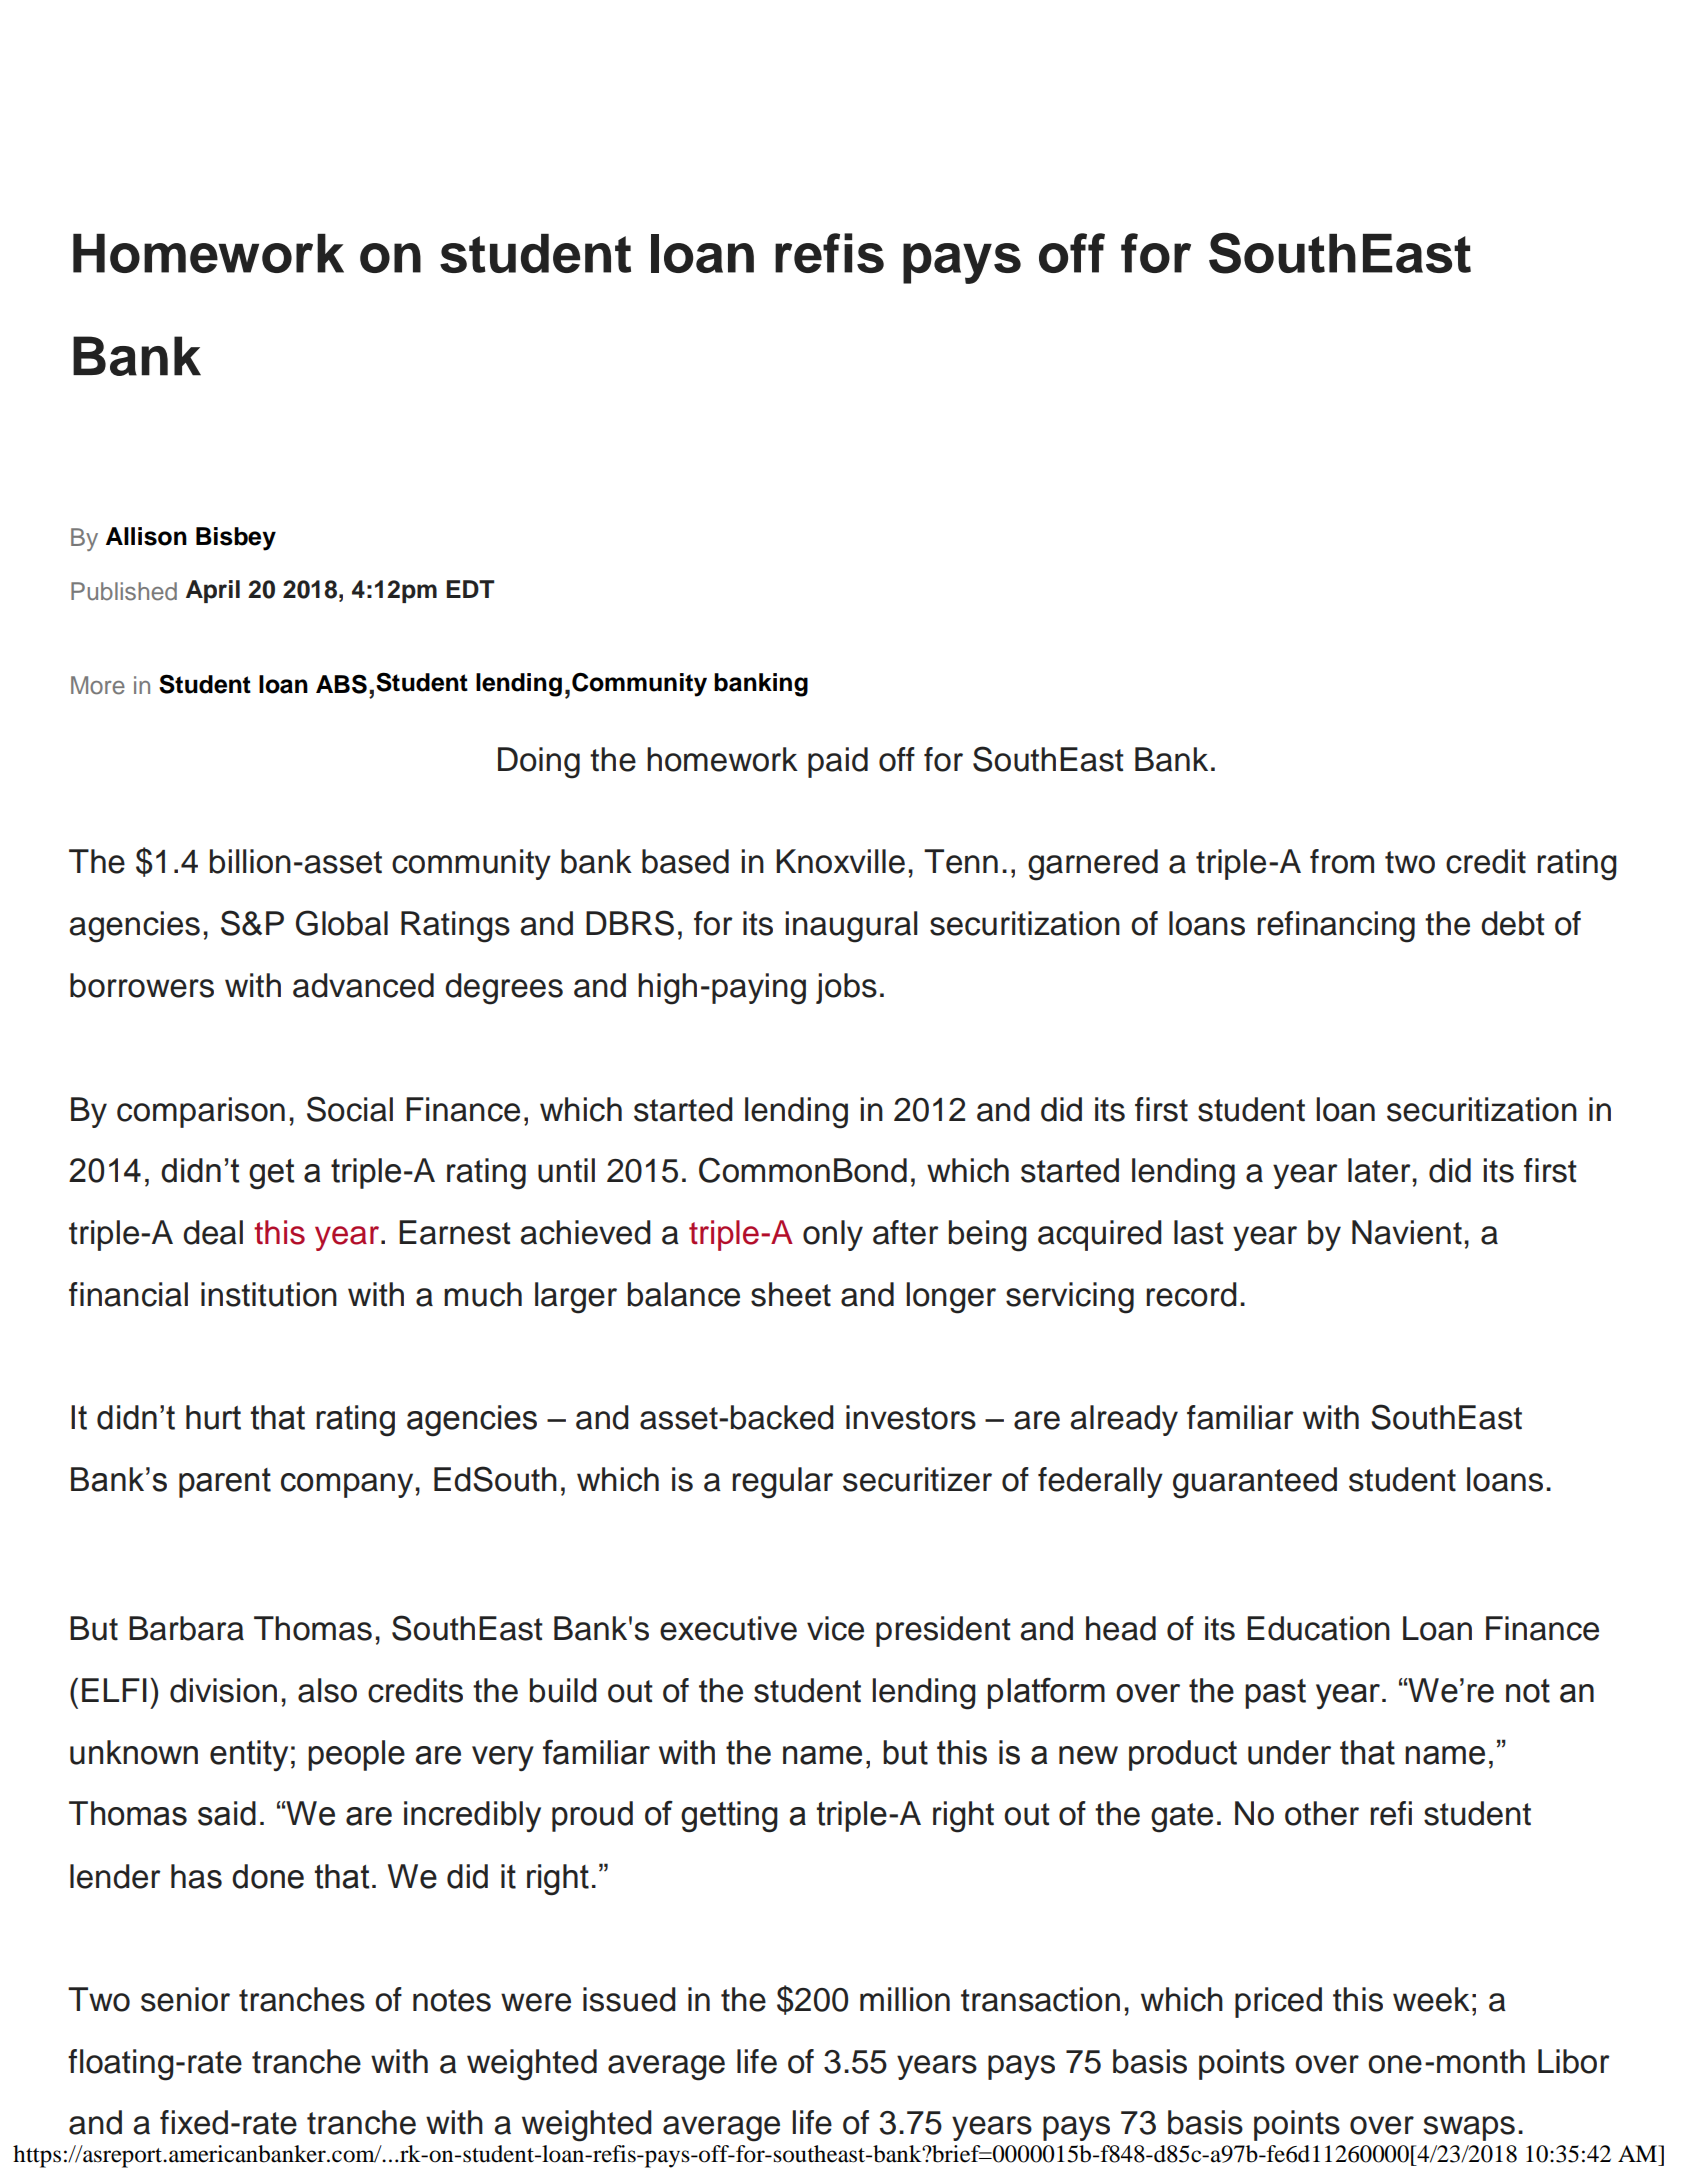  I want to click on later, so click(1379, 1170).
